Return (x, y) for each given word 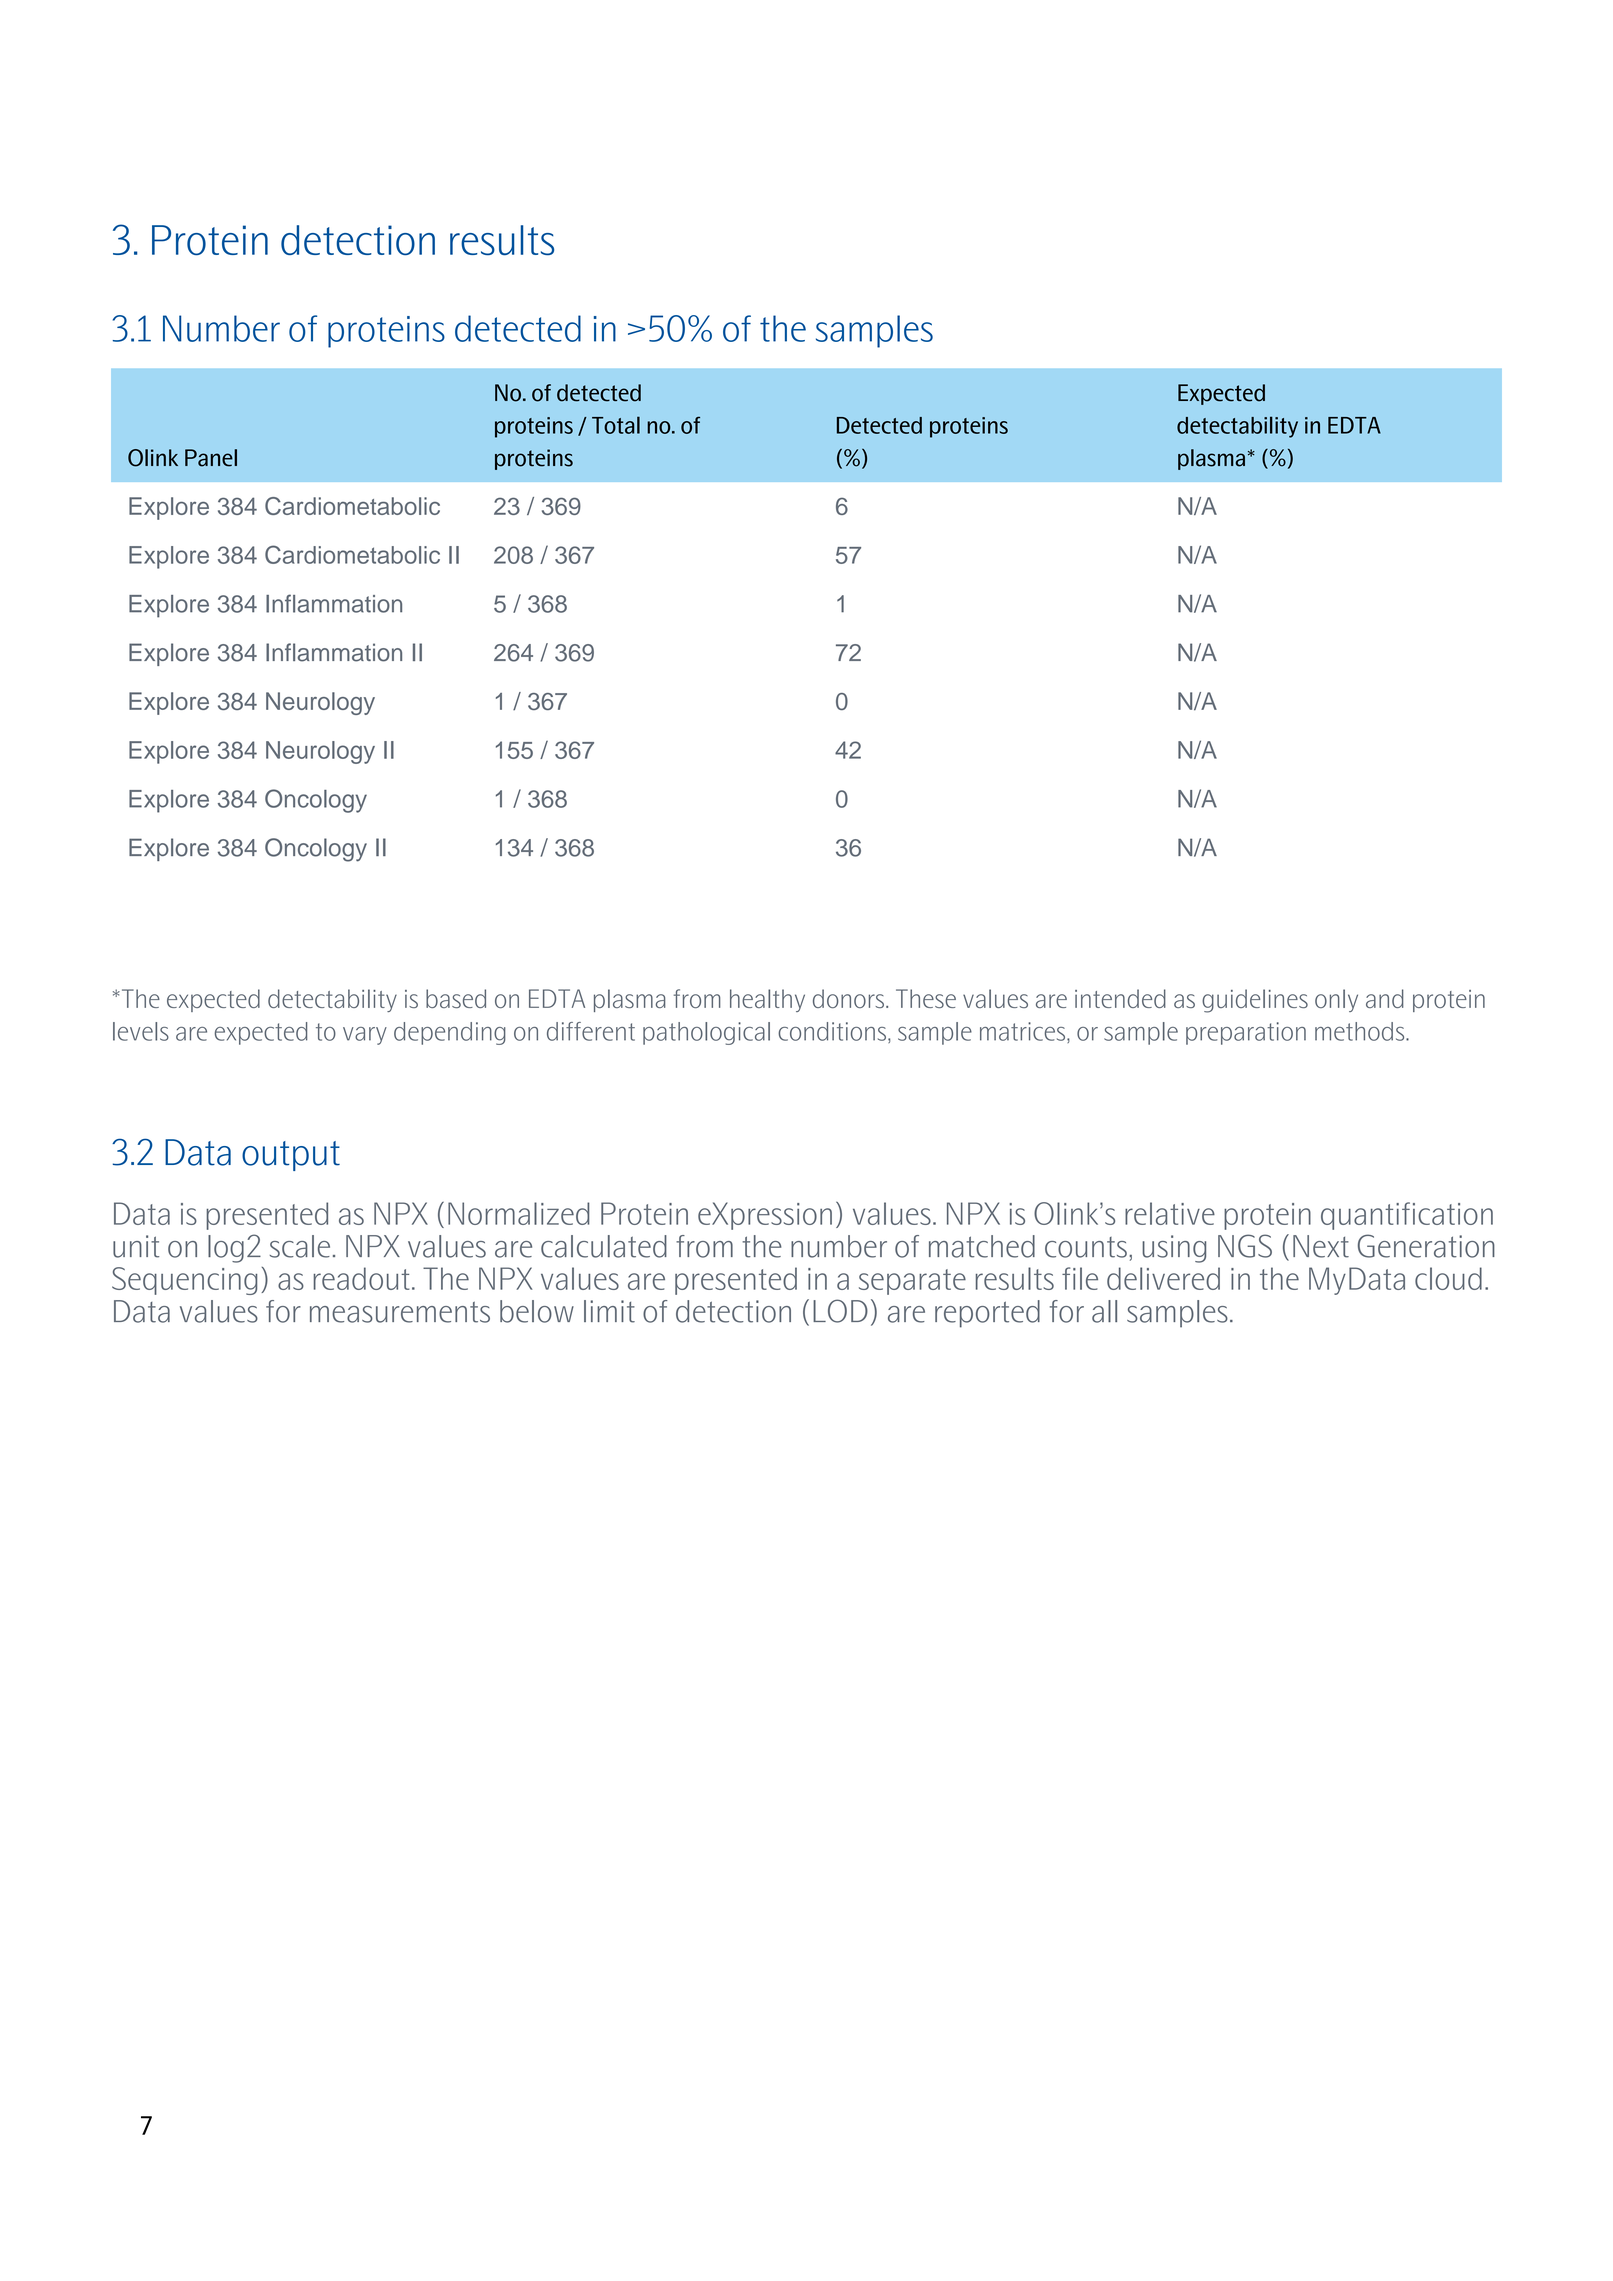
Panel (211, 458)
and (1385, 998)
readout (361, 1278)
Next (1321, 1246)
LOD (840, 1311)
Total (616, 425)
